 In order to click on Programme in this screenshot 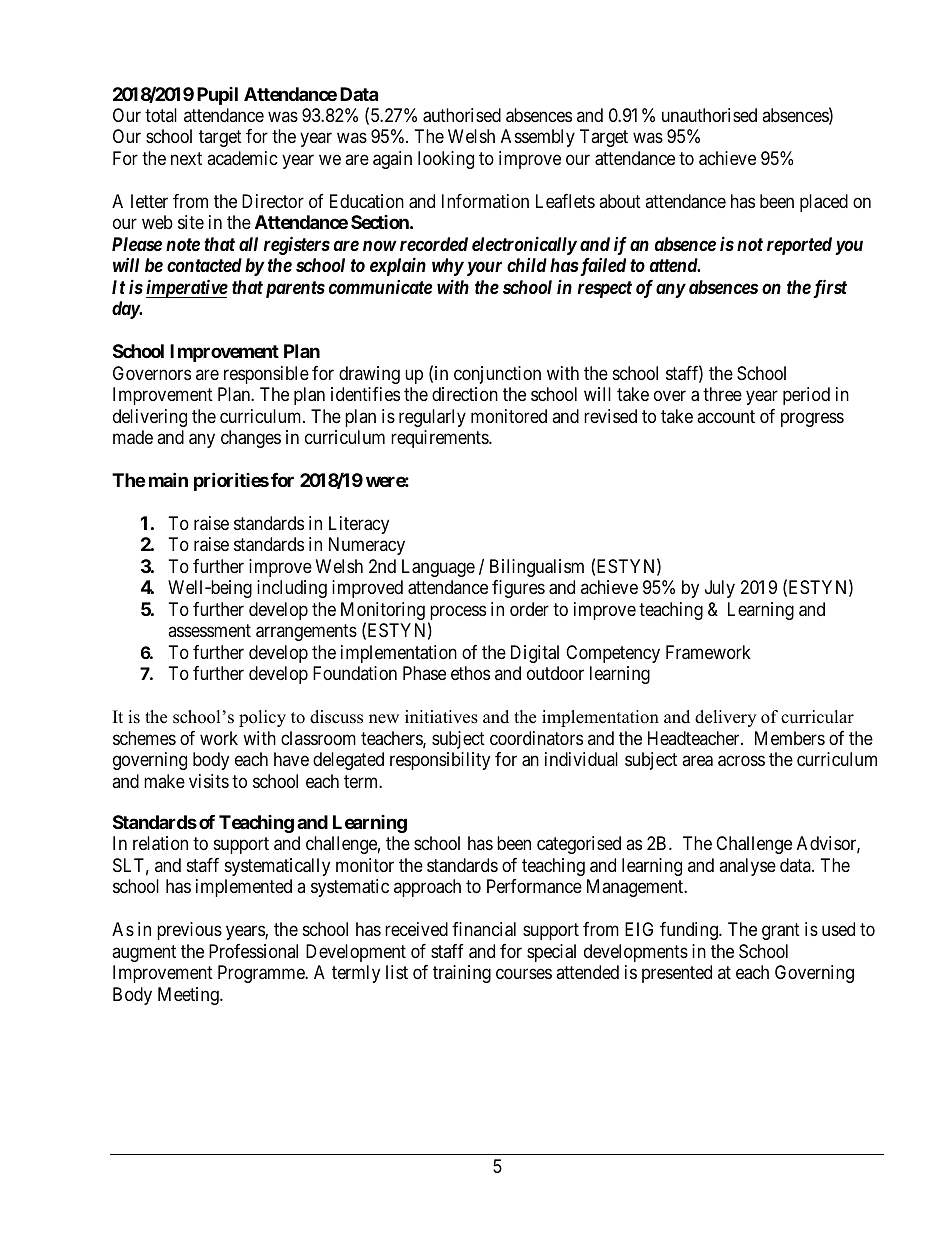, I will do `click(262, 974)`.
